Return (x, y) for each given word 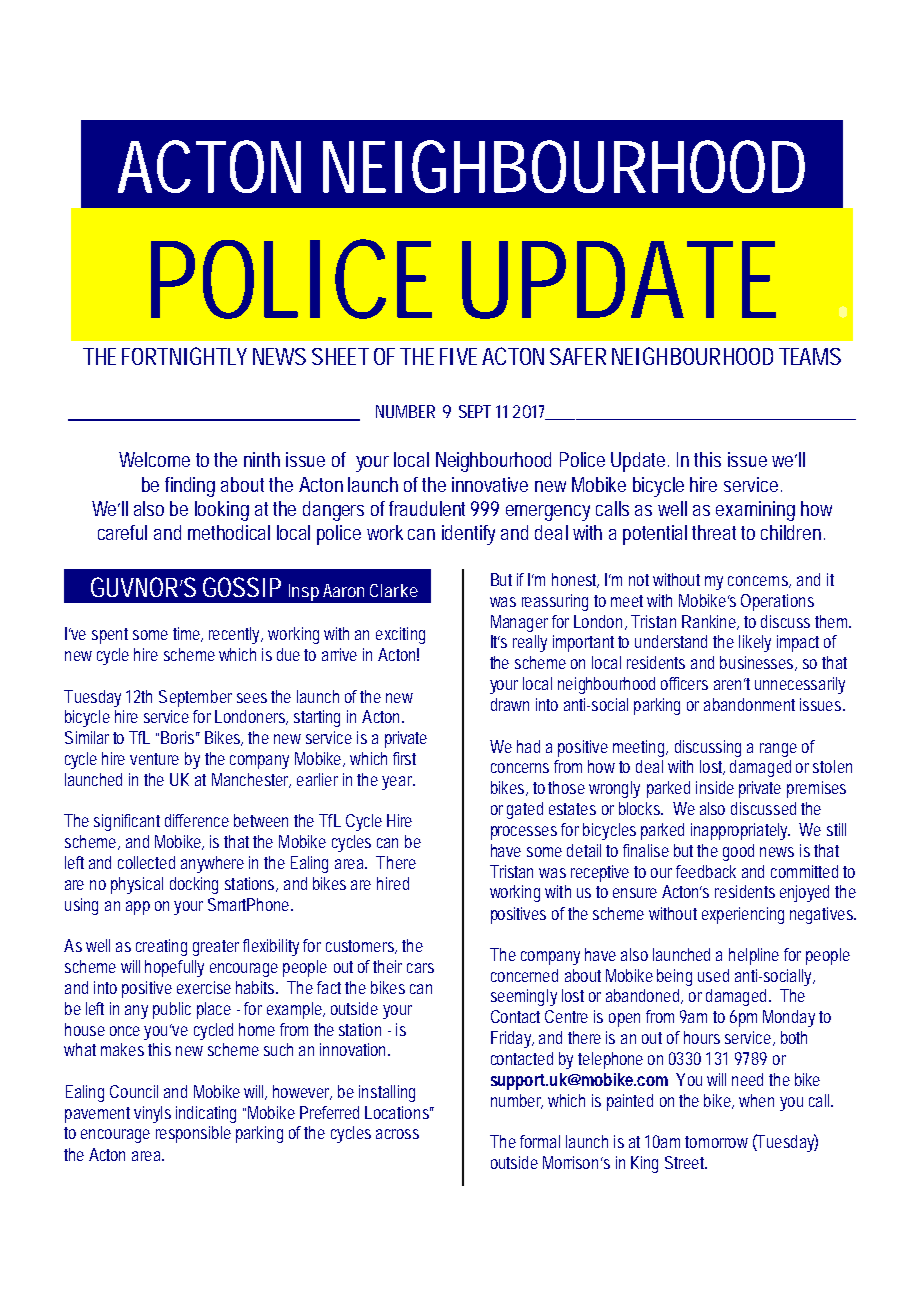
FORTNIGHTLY (184, 356)
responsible (193, 1134)
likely (755, 643)
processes (524, 833)
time (187, 634)
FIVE (458, 356)
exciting (400, 635)
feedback (706, 871)
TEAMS (810, 356)
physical (137, 885)
